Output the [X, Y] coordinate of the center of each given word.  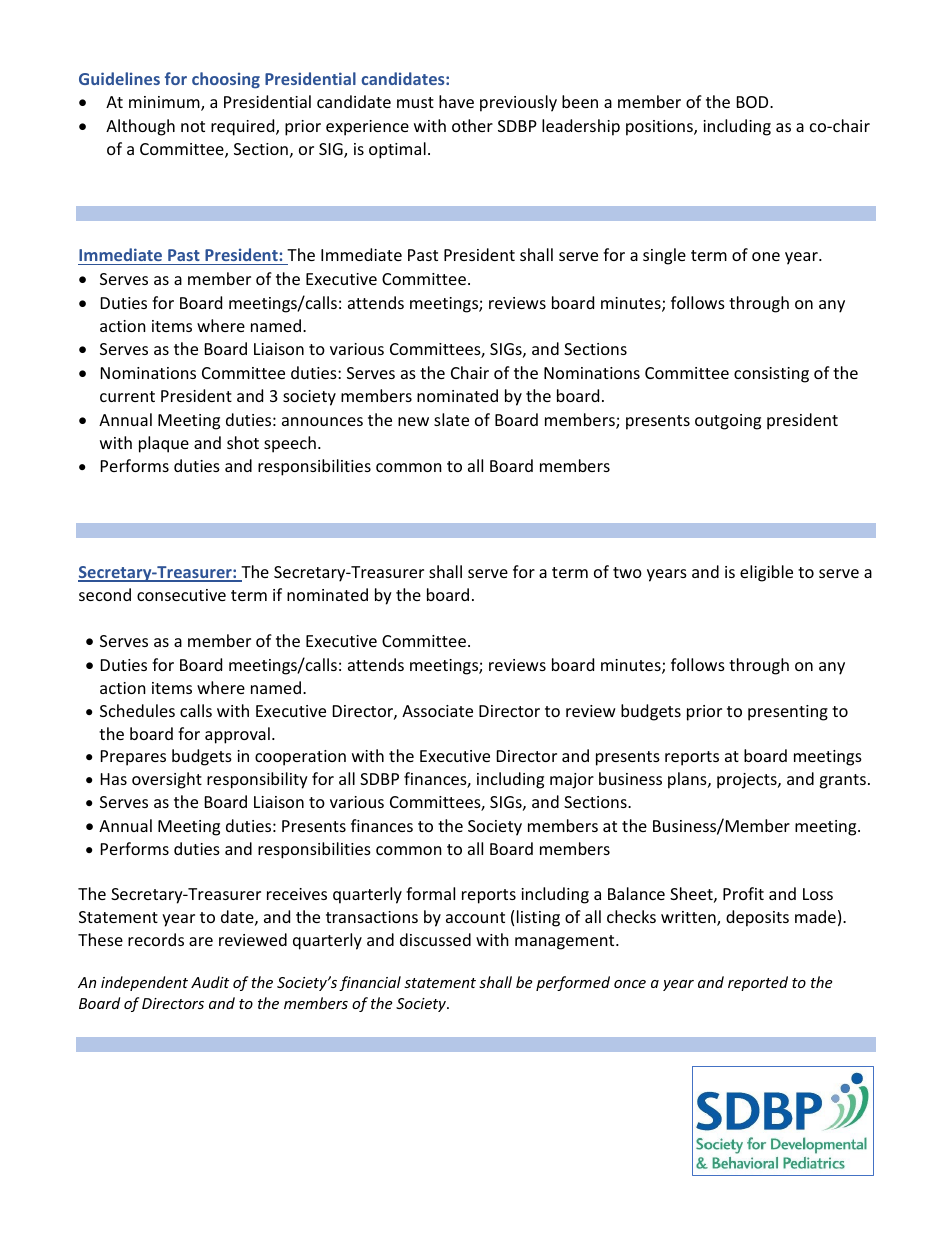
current [127, 396]
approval [237, 735]
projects [748, 781]
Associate [437, 711]
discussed [435, 939]
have [456, 101]
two [627, 572]
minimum [165, 103]
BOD [754, 102]
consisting [771, 375]
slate [451, 419]
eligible [766, 573]
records [156, 939]
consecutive [181, 595]
